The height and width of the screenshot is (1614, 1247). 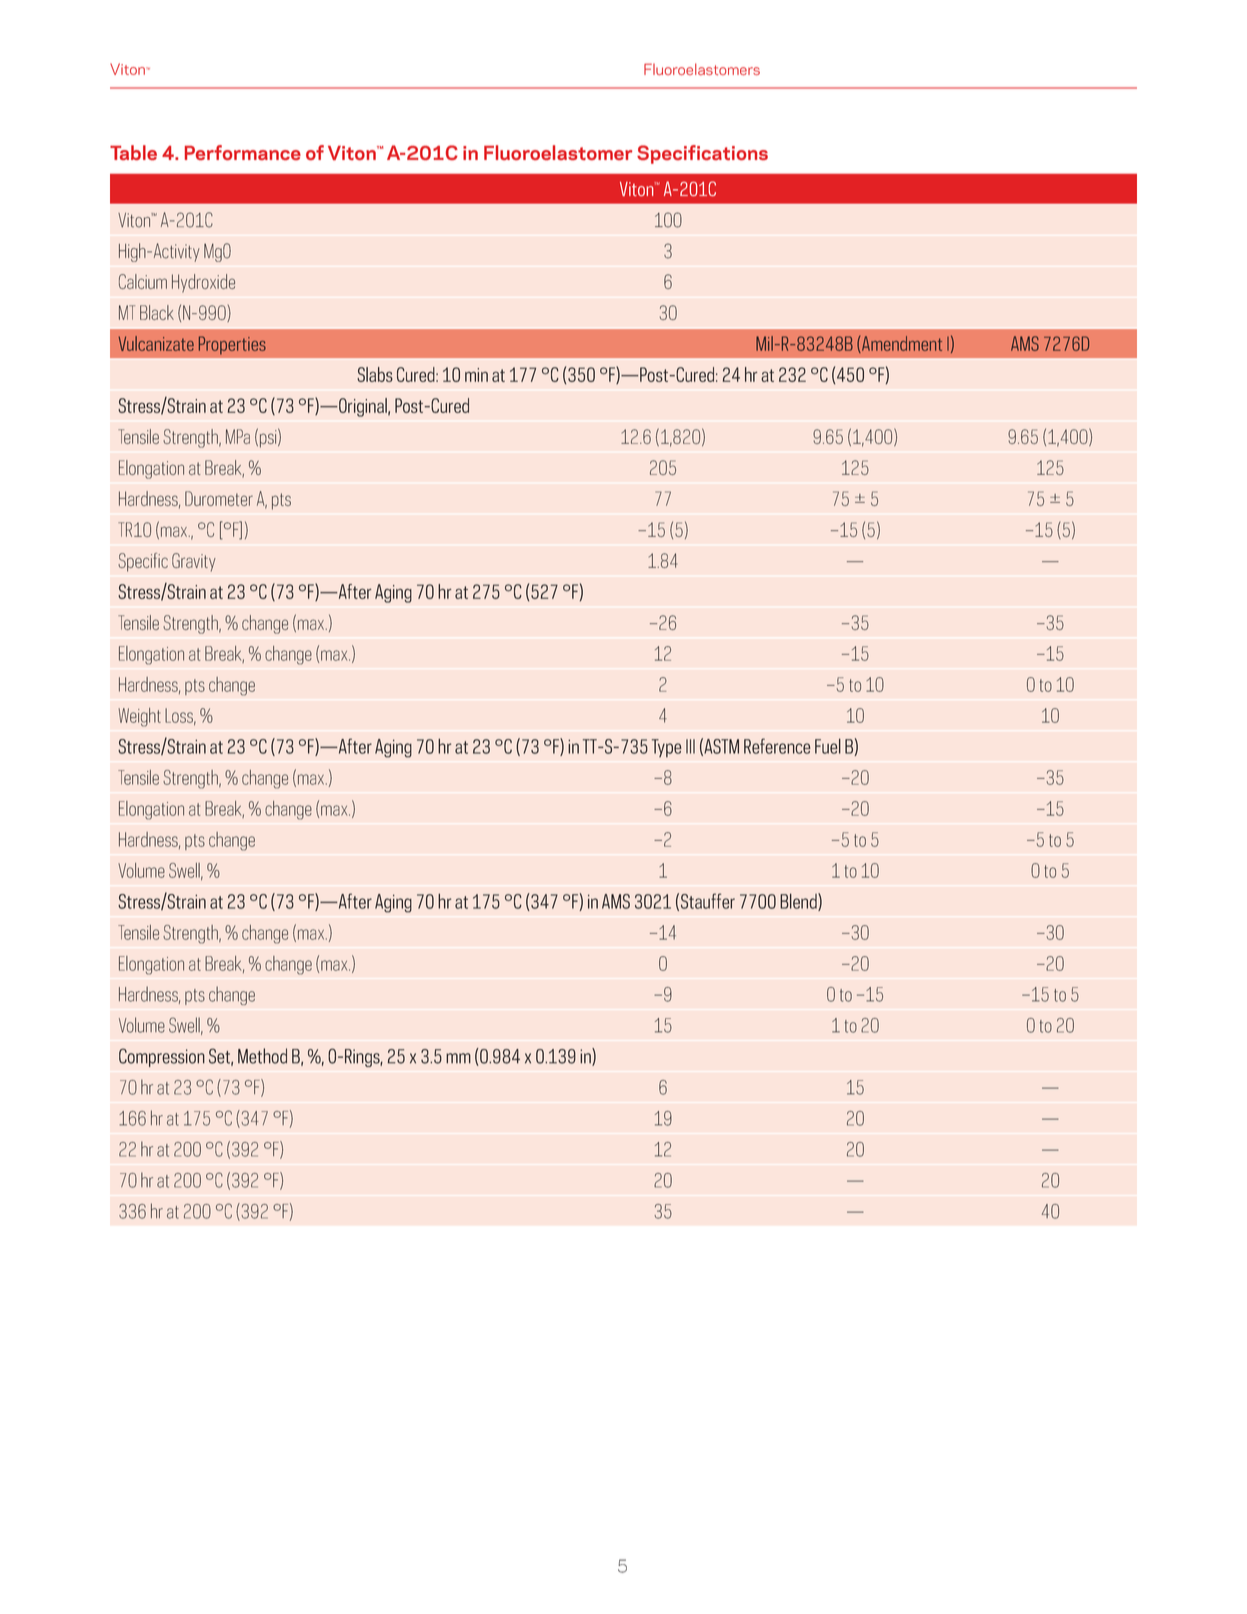 I want to click on Blend, so click(x=799, y=902).
